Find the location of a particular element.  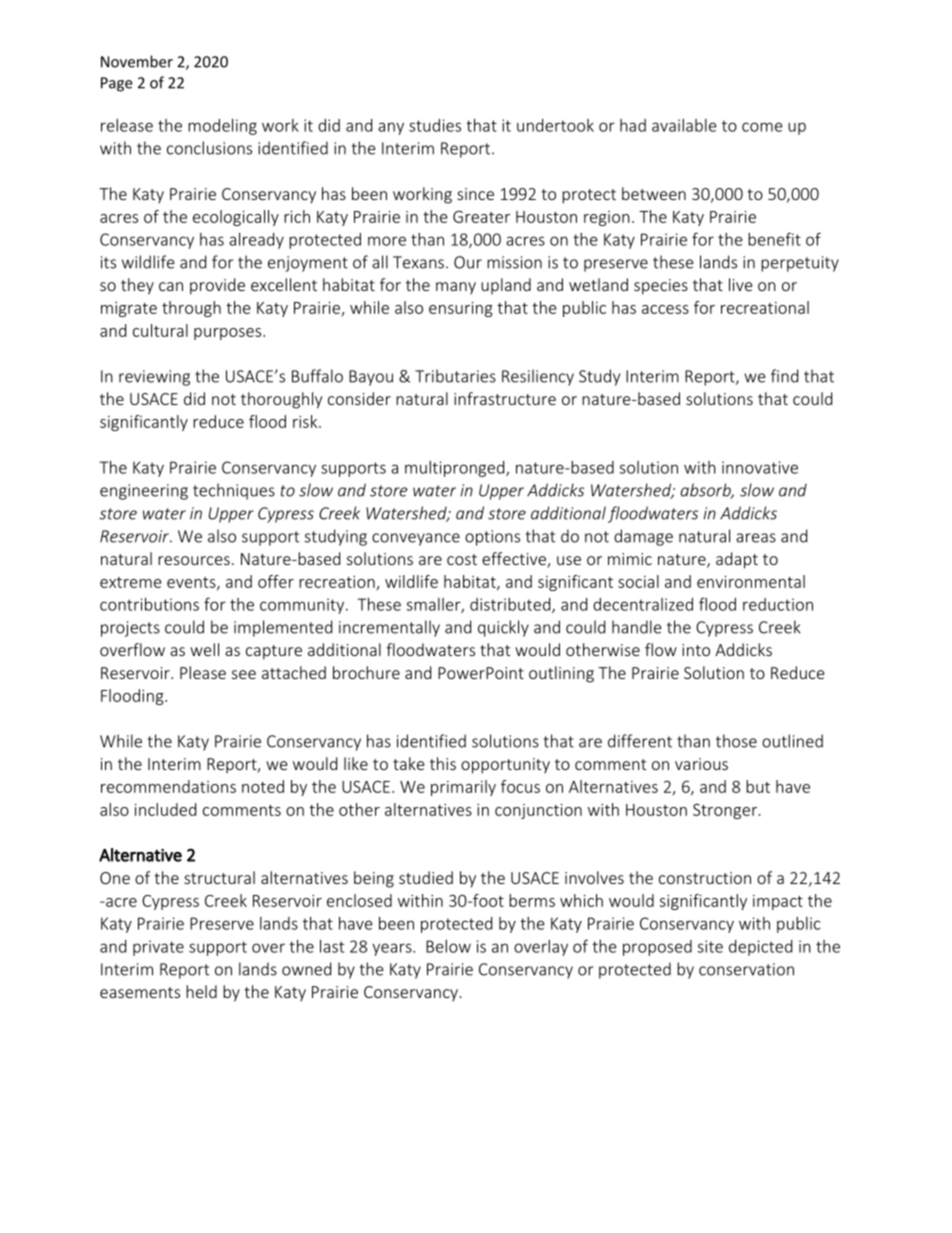

modeling is located at coordinates (222, 127).
